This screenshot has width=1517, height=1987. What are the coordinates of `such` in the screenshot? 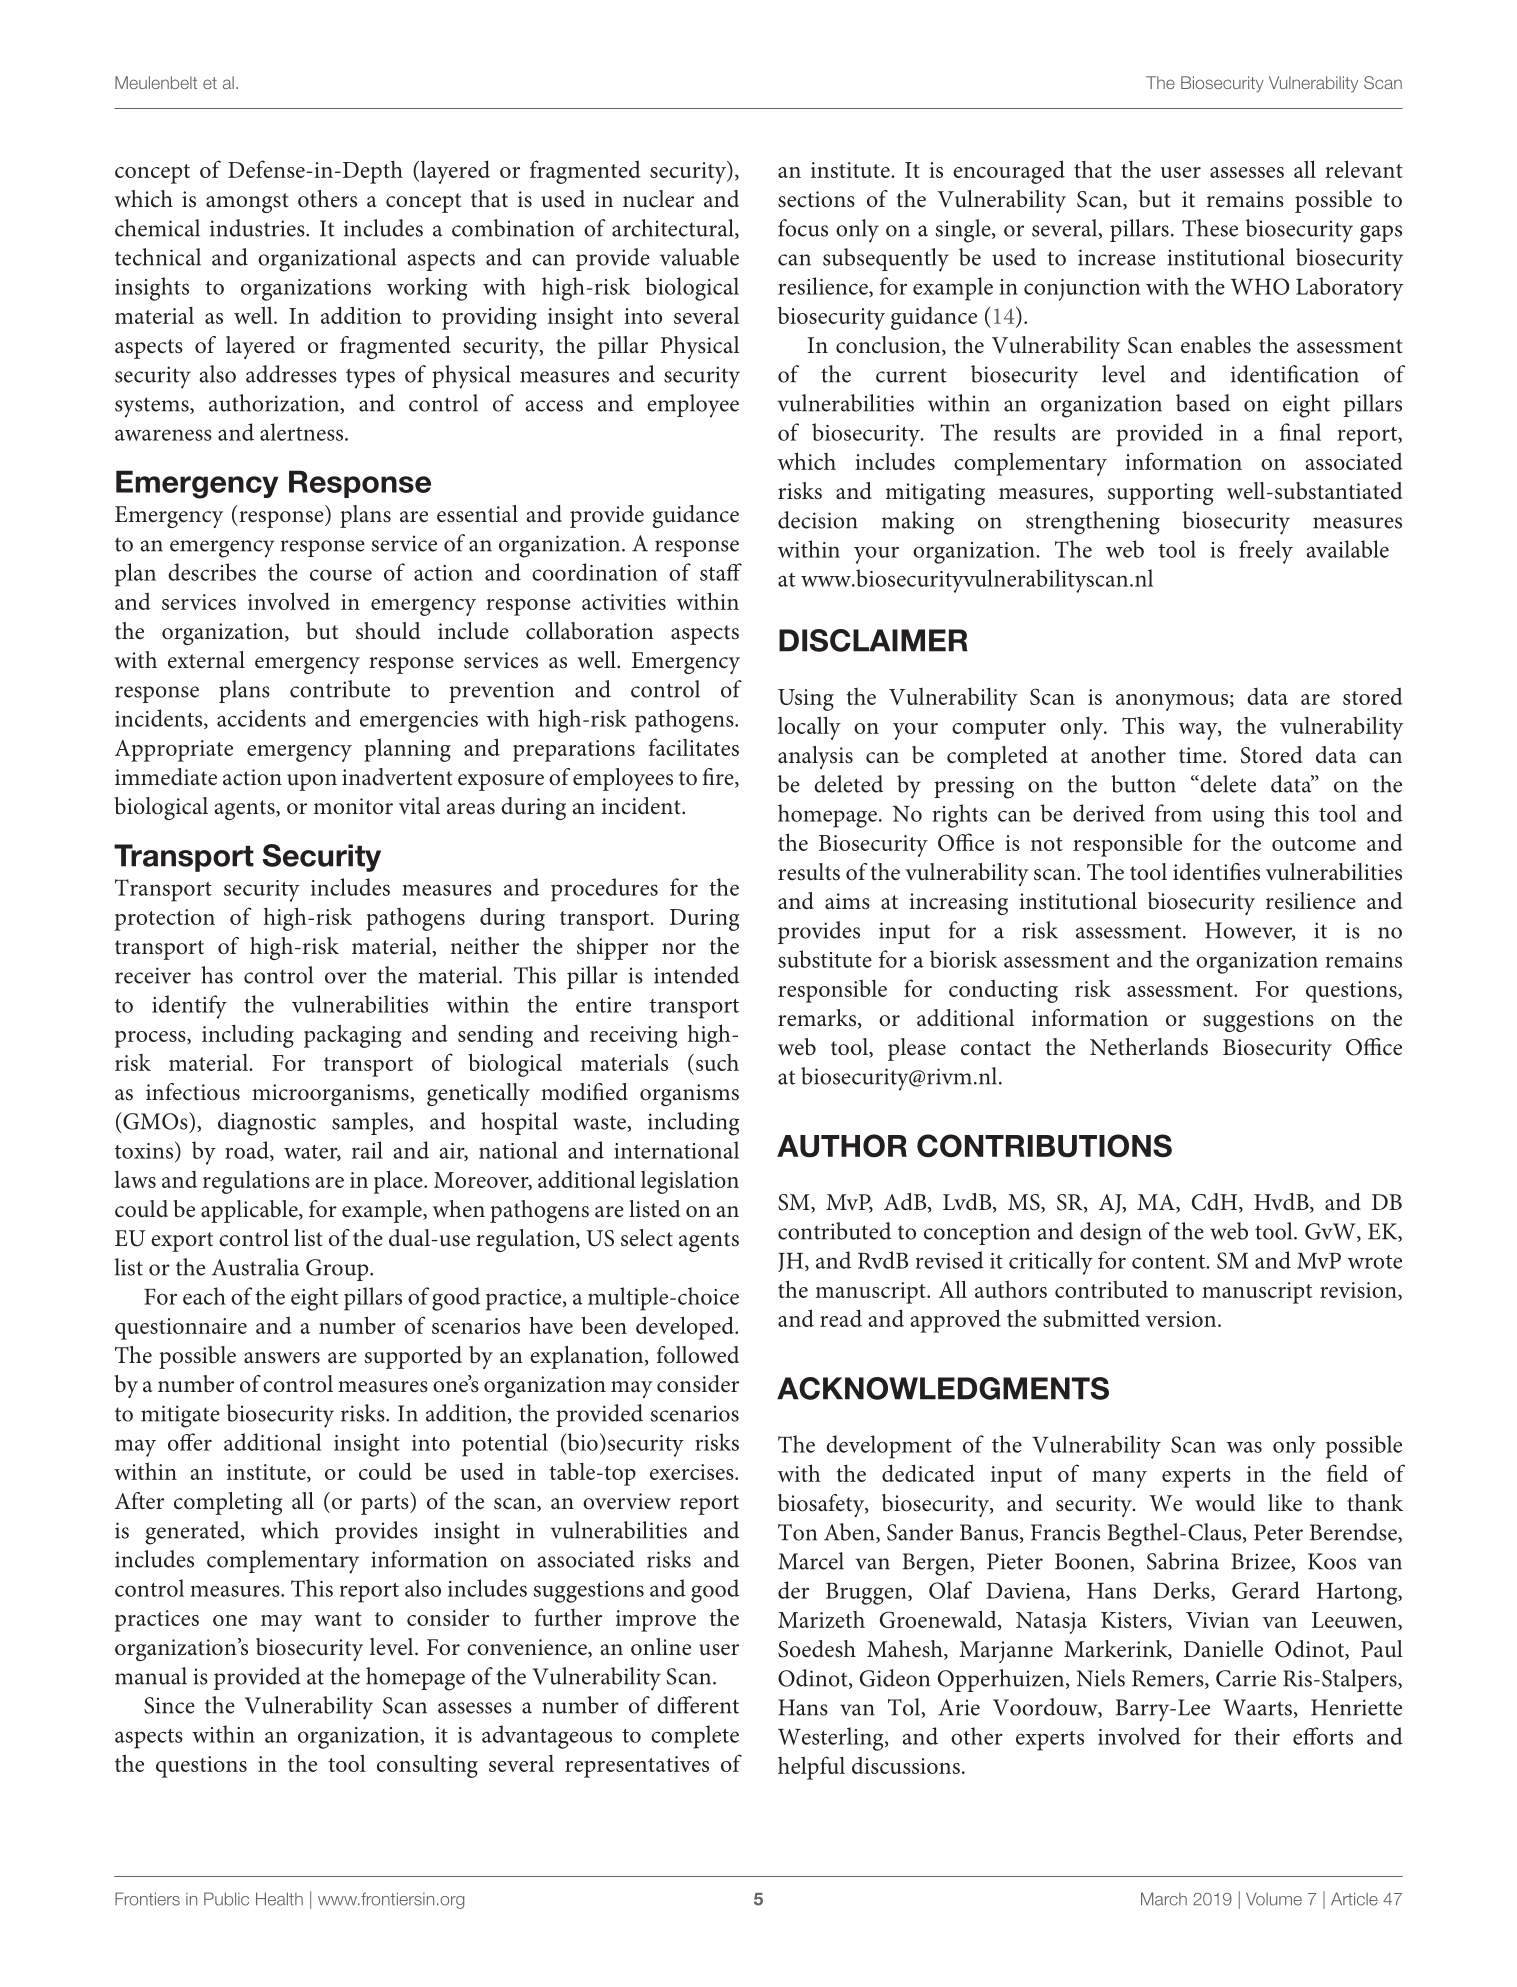 It's located at (716, 1062).
